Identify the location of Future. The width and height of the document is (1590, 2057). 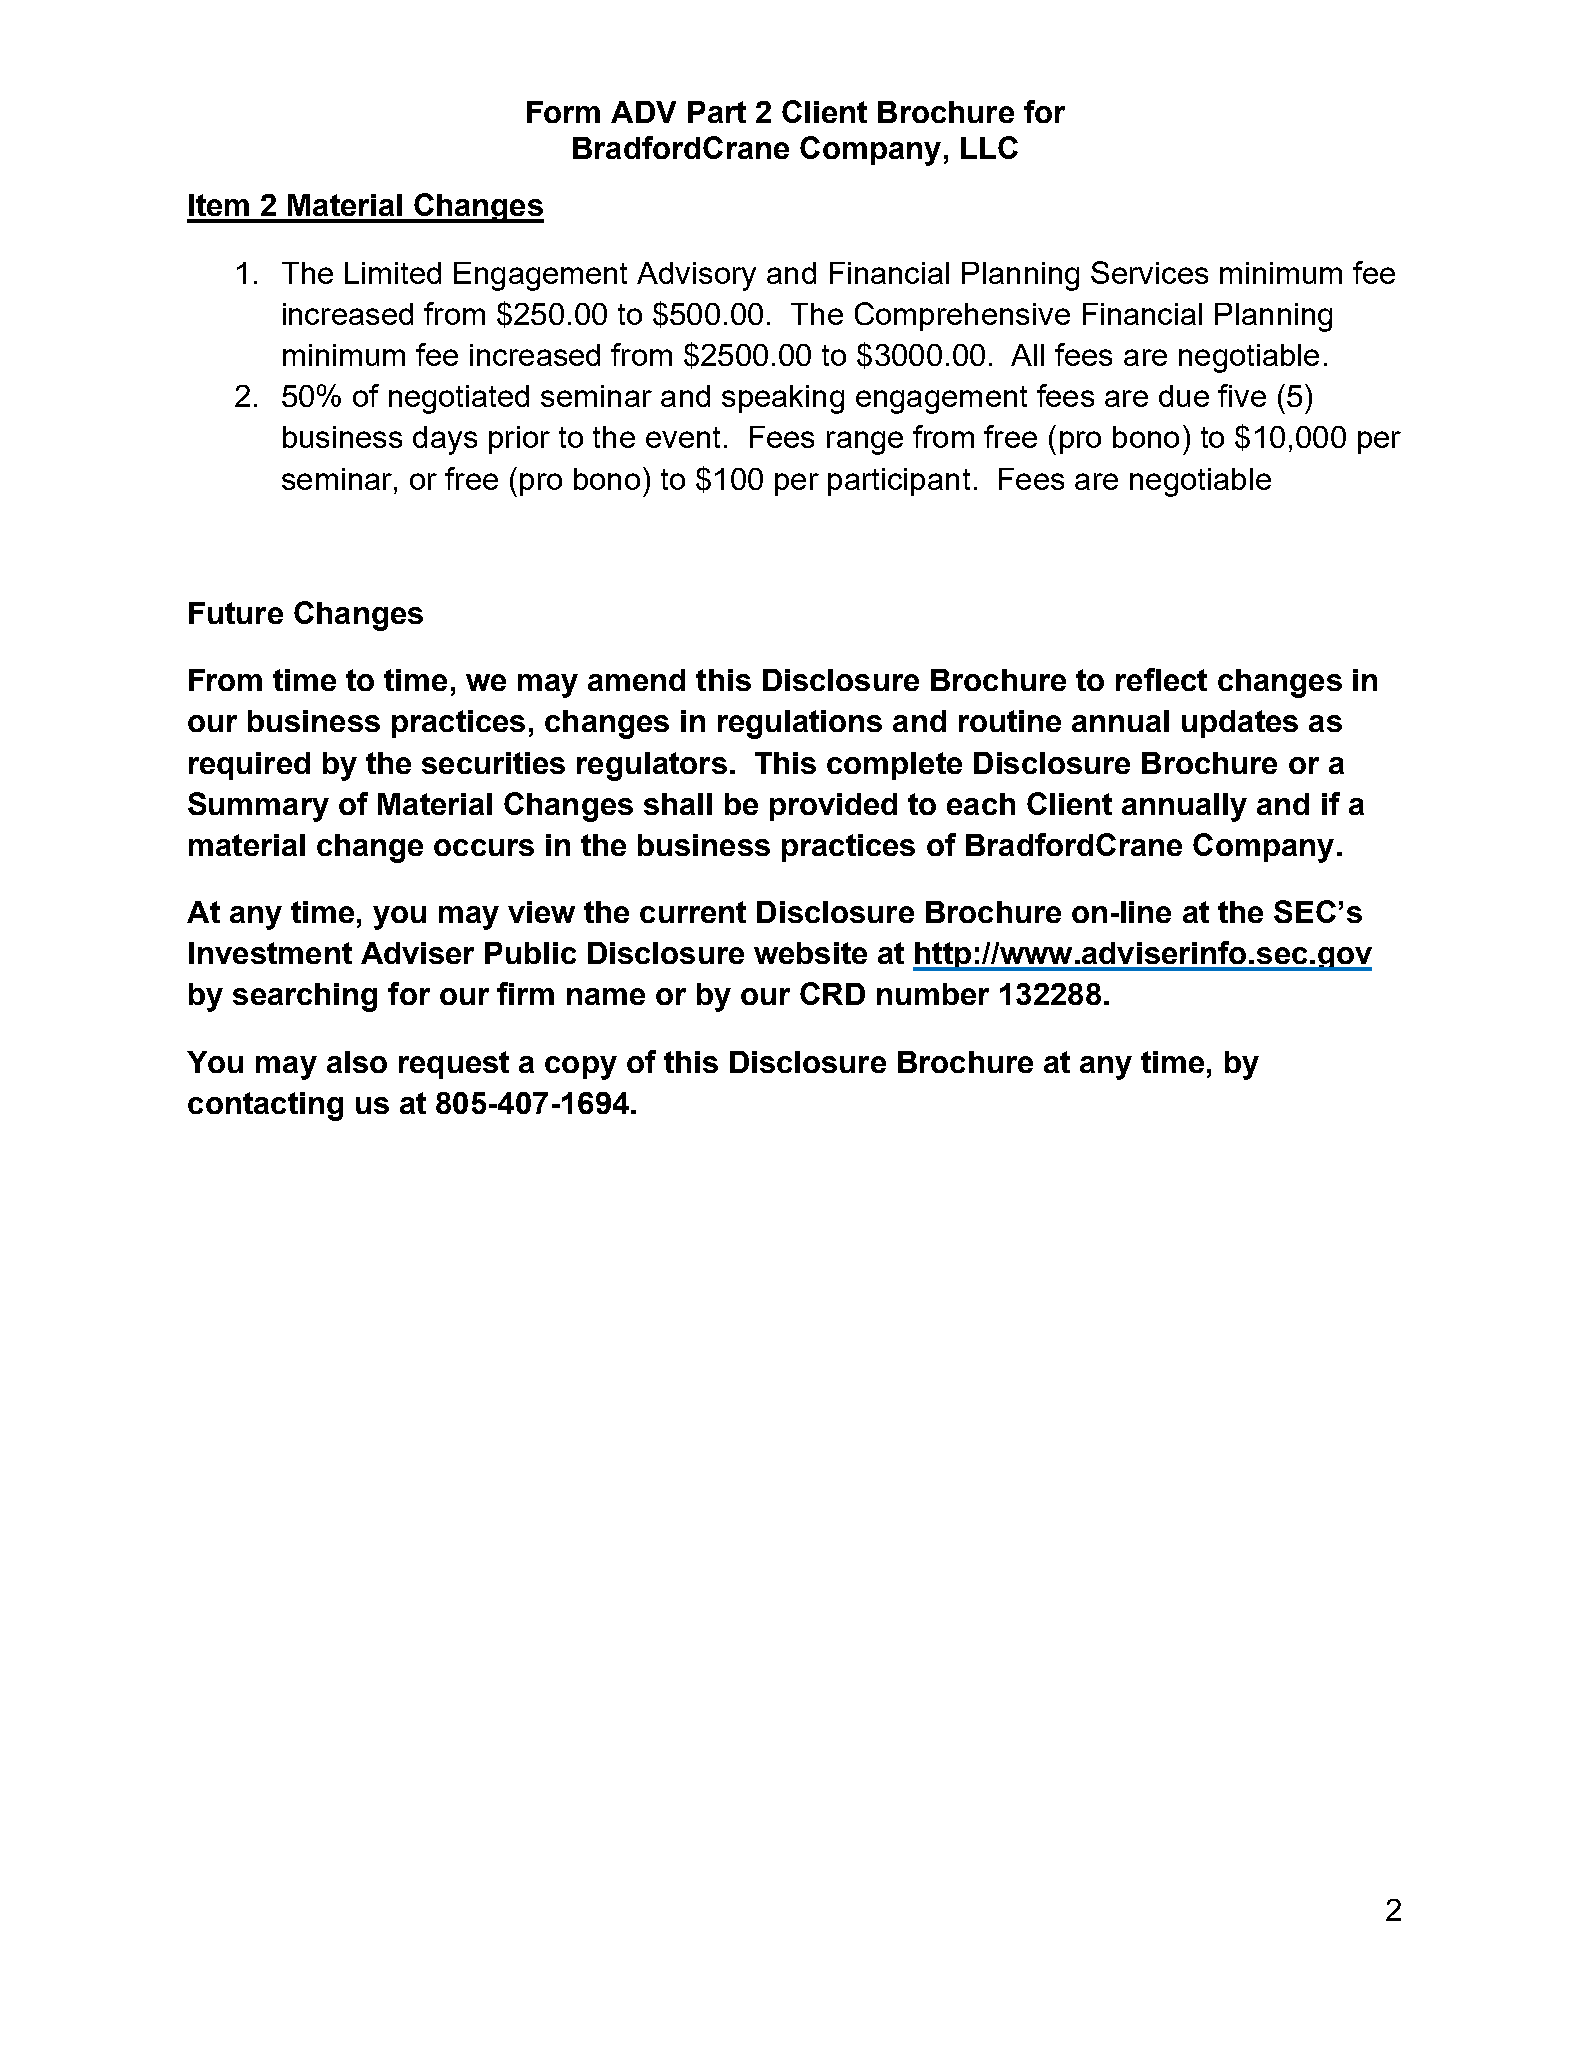
(236, 613).
